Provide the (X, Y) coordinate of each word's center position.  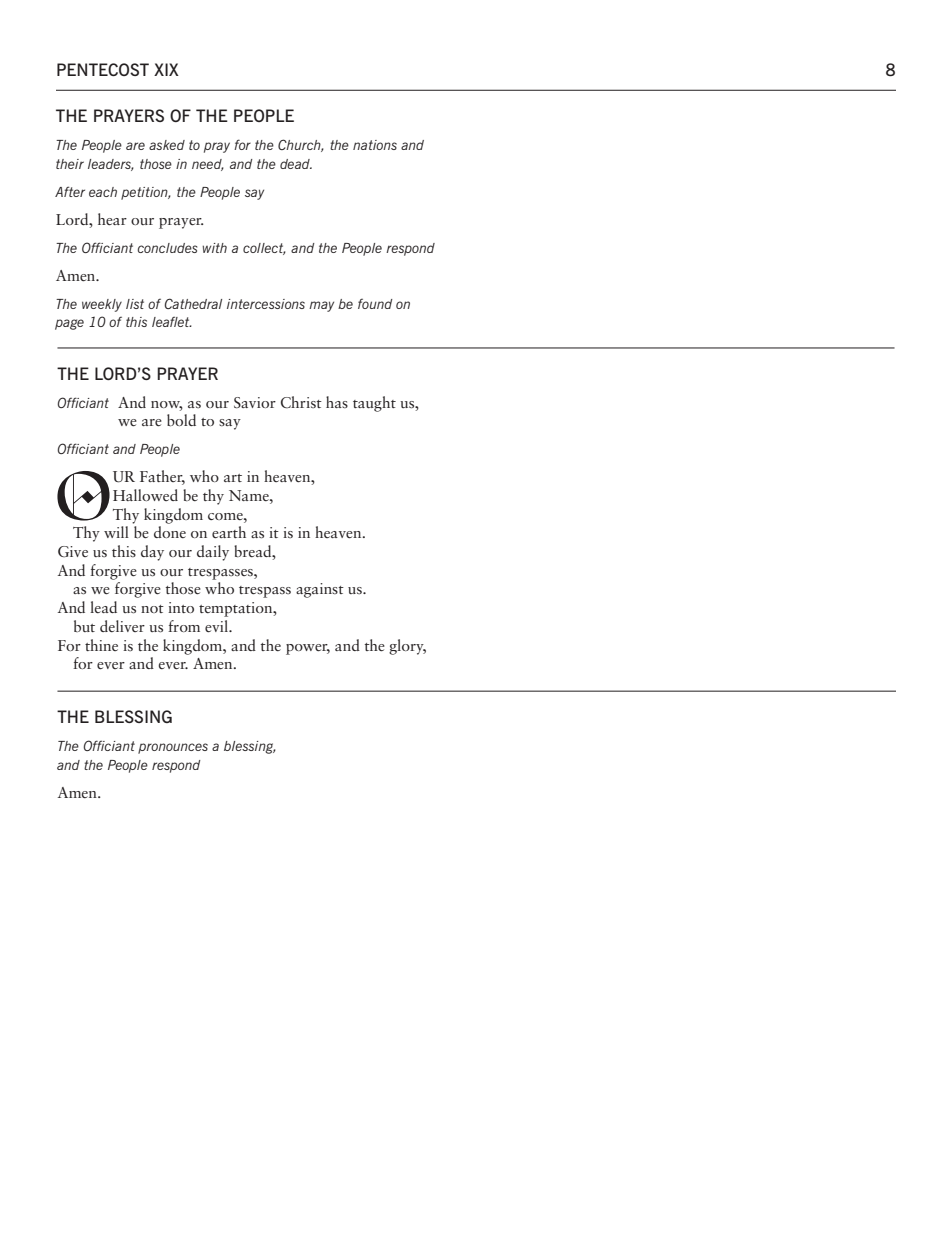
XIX (166, 69)
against (320, 590)
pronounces (173, 748)
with (214, 248)
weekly (102, 305)
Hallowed (145, 495)
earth (229, 532)
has (337, 402)
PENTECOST (103, 69)
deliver (122, 626)
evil (218, 626)
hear (112, 219)
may (321, 306)
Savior (255, 402)
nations (375, 145)
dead (296, 164)
